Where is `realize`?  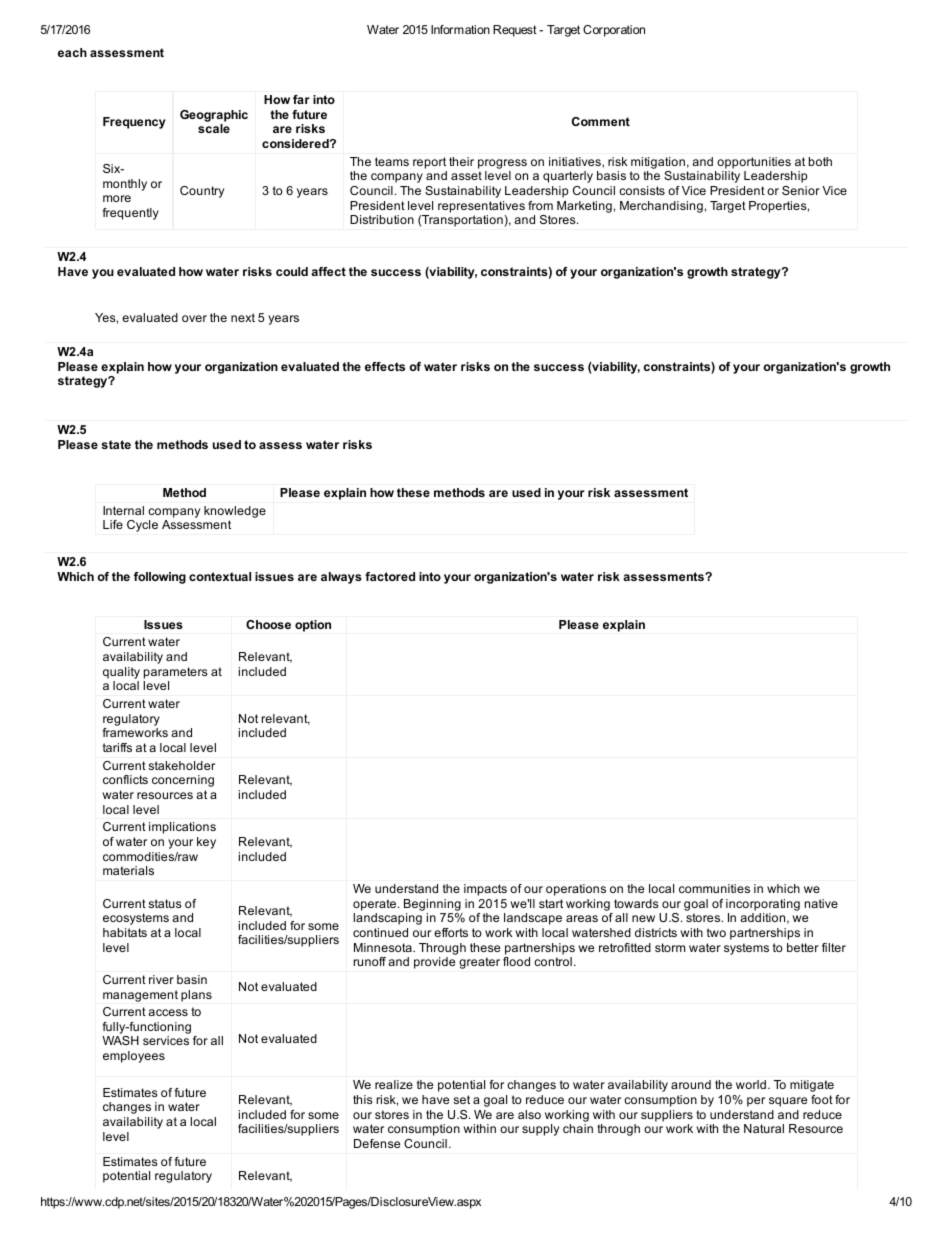 realize is located at coordinates (394, 1084).
